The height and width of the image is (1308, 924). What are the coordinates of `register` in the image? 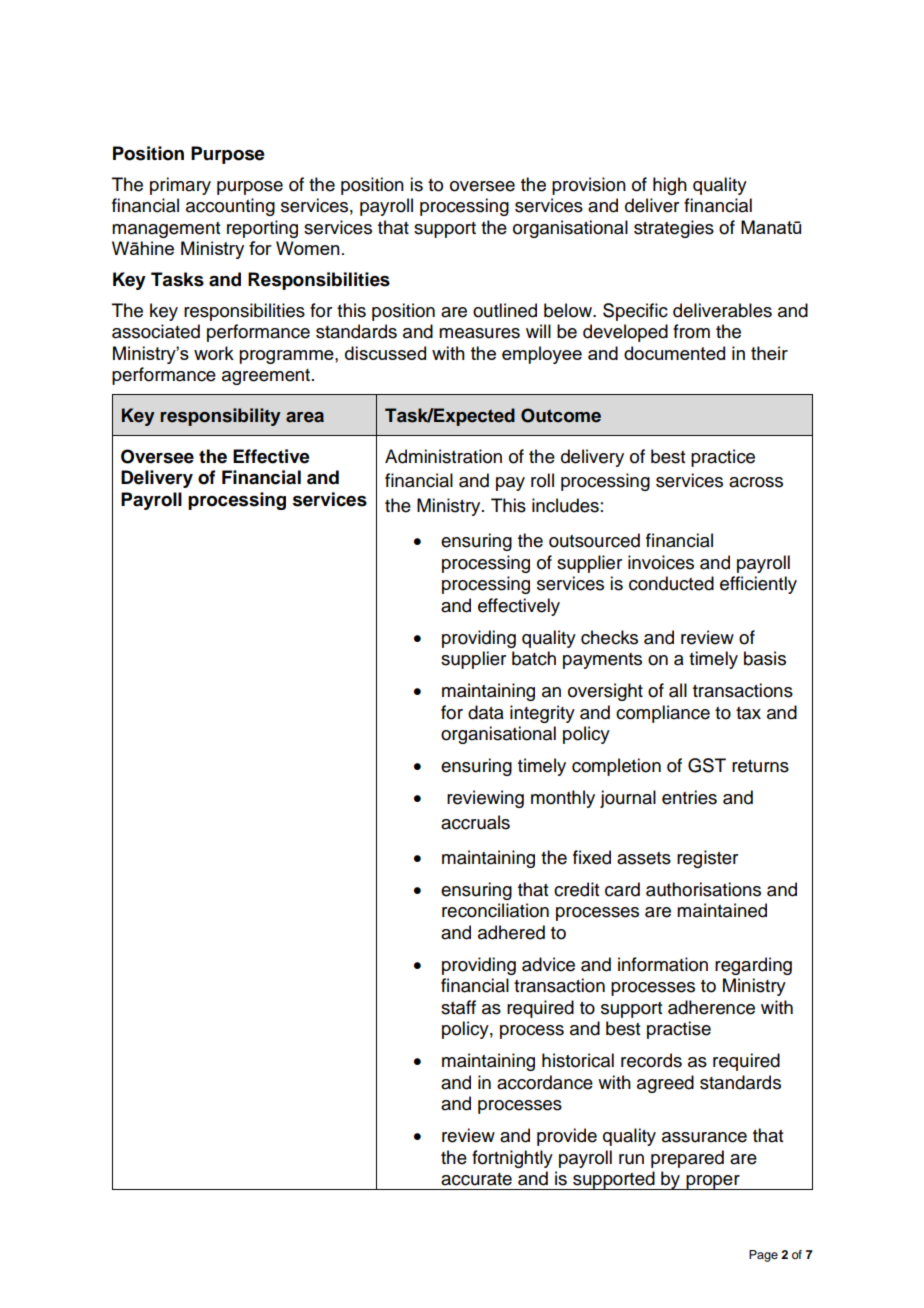 It's located at (707, 859).
